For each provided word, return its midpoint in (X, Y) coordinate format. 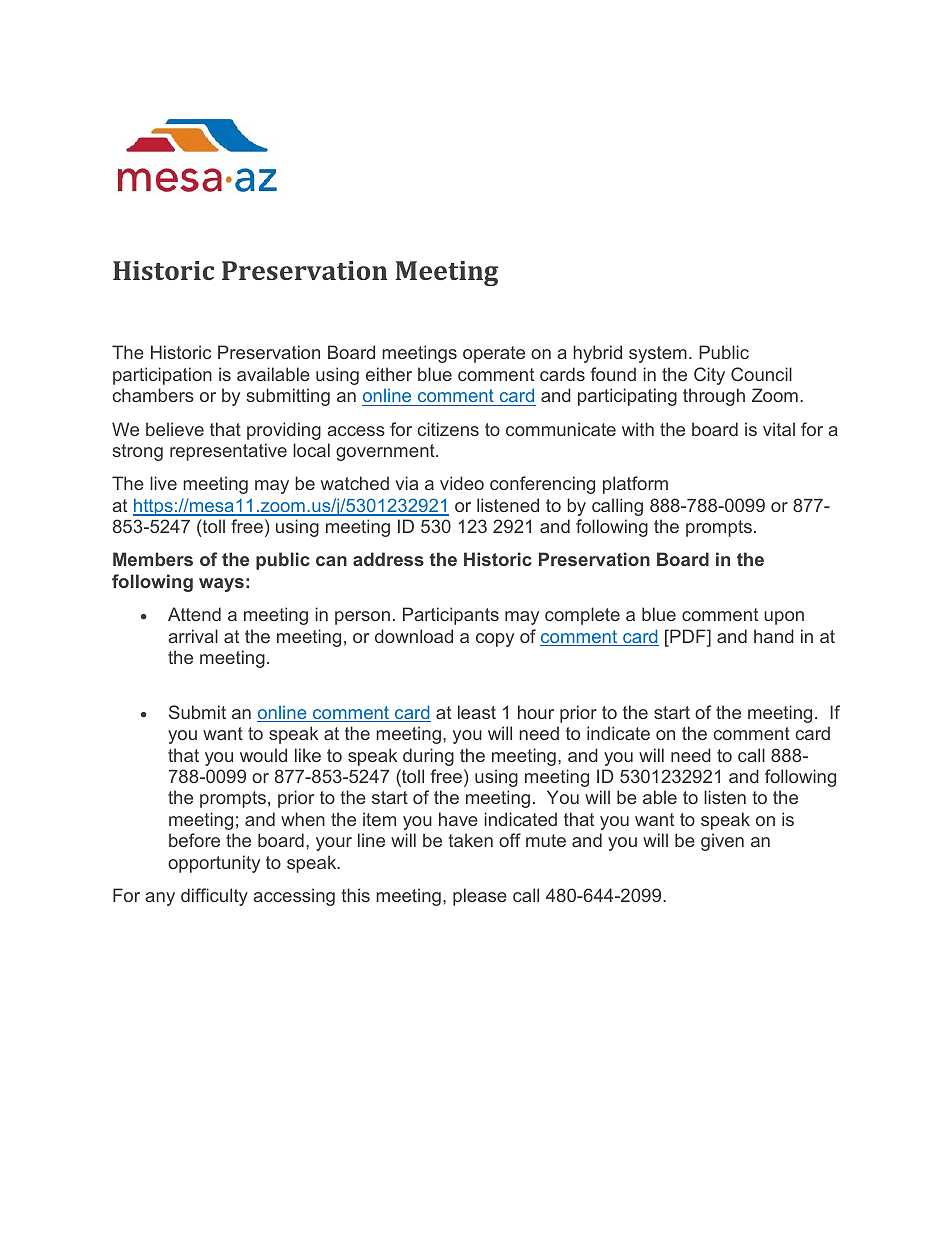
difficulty (214, 897)
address (388, 559)
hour (536, 712)
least (477, 712)
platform (635, 485)
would (263, 755)
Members (153, 559)
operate (494, 354)
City (709, 376)
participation (162, 376)
